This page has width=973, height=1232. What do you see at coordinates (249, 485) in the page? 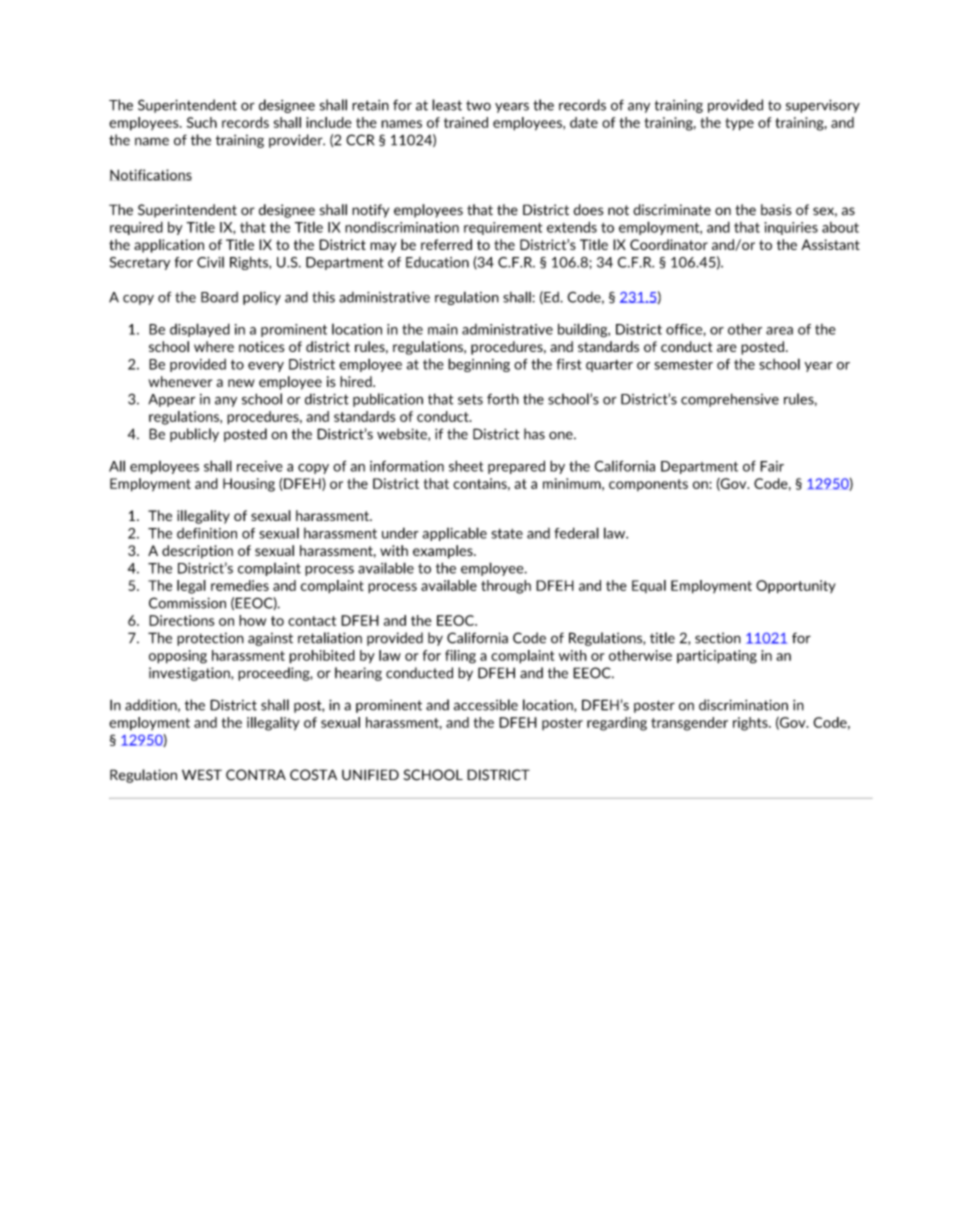
I see `Housing` at bounding box center [249, 485].
